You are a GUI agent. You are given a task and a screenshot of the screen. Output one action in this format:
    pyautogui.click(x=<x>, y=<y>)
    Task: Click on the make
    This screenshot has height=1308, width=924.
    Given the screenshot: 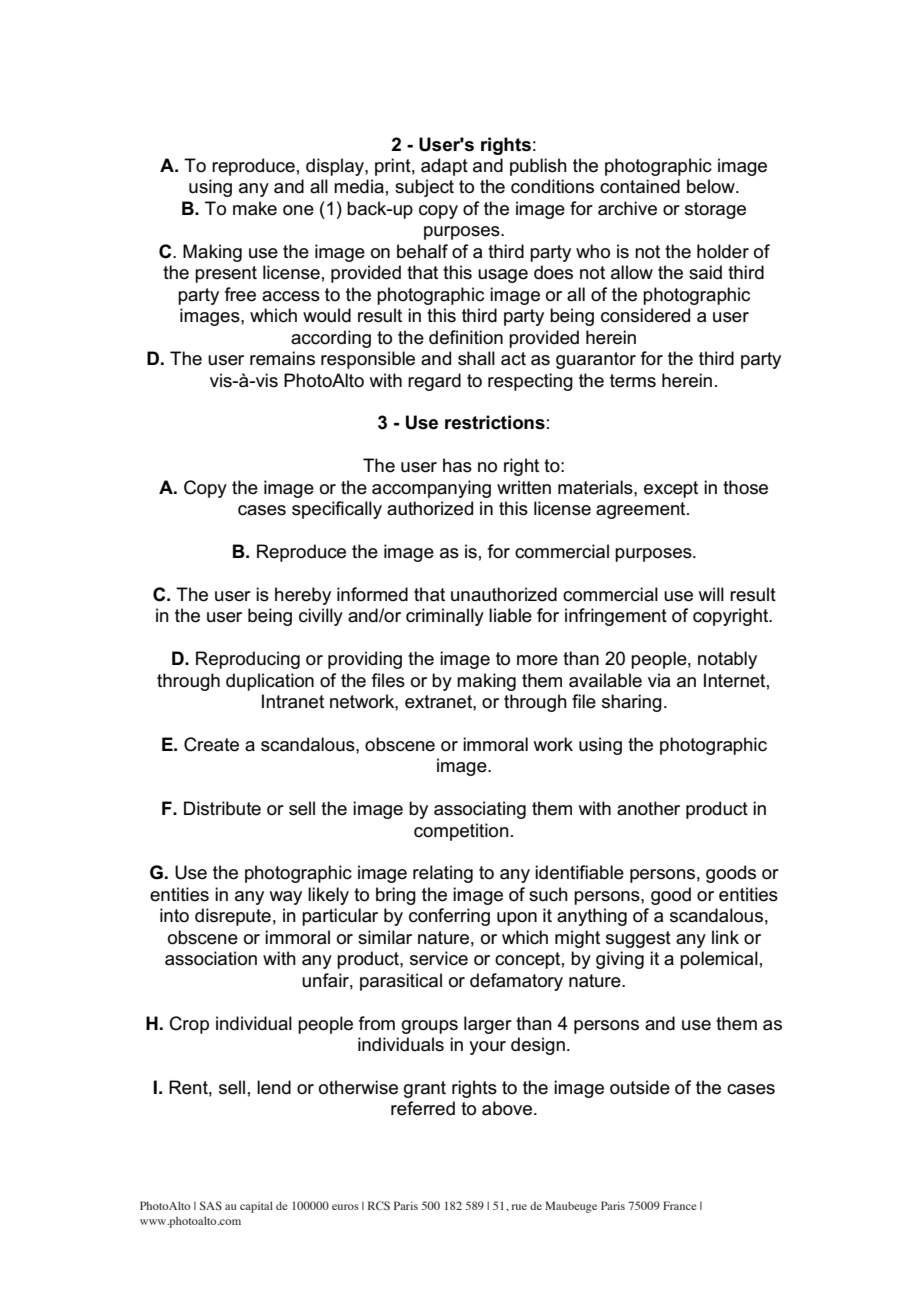 What is the action you would take?
    pyautogui.click(x=255, y=208)
